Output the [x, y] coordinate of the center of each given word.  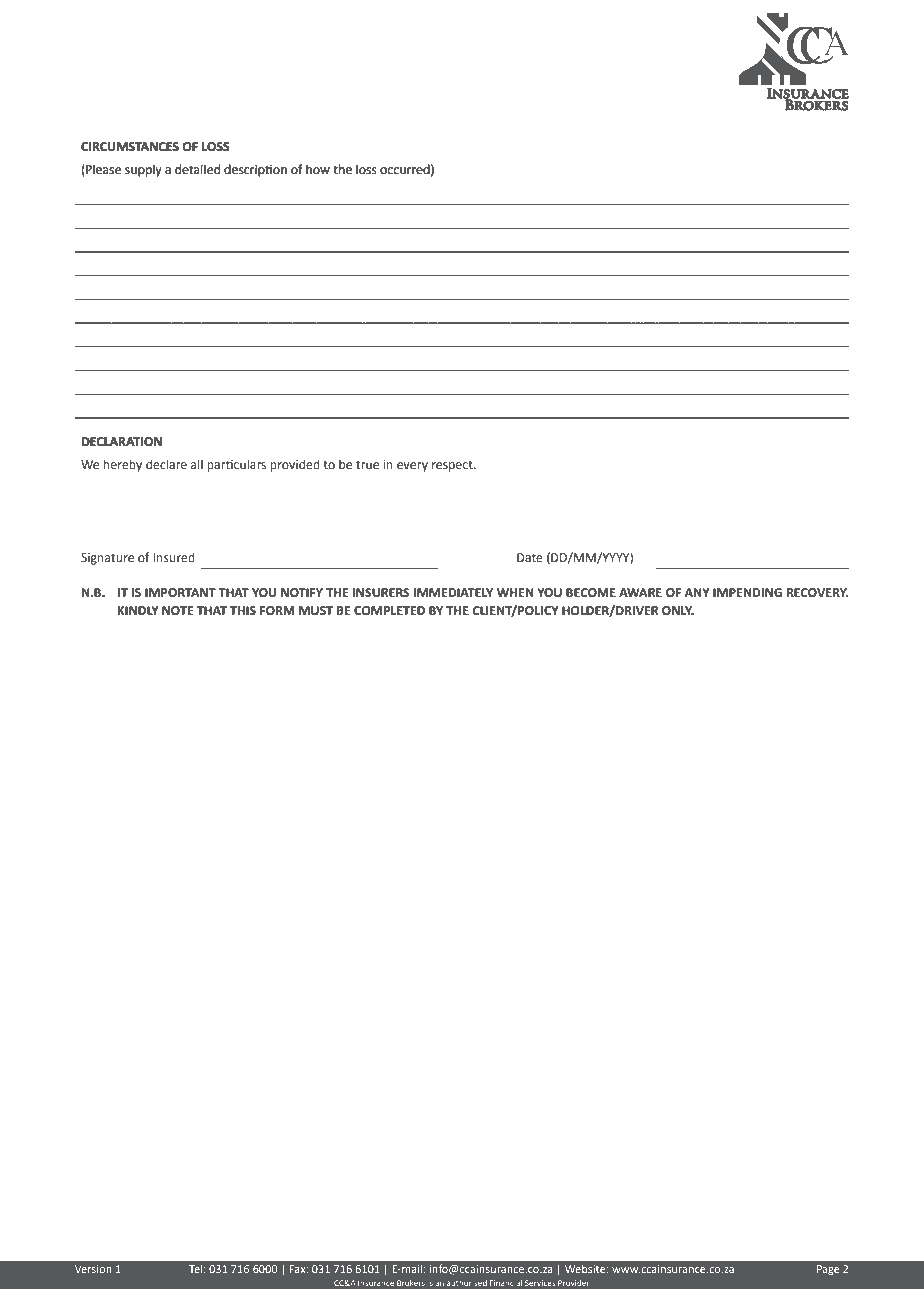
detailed [197, 169]
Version [93, 1269]
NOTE [178, 611]
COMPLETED [389, 611]
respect [453, 466]
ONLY [678, 611]
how [318, 169]
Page [828, 1270]
